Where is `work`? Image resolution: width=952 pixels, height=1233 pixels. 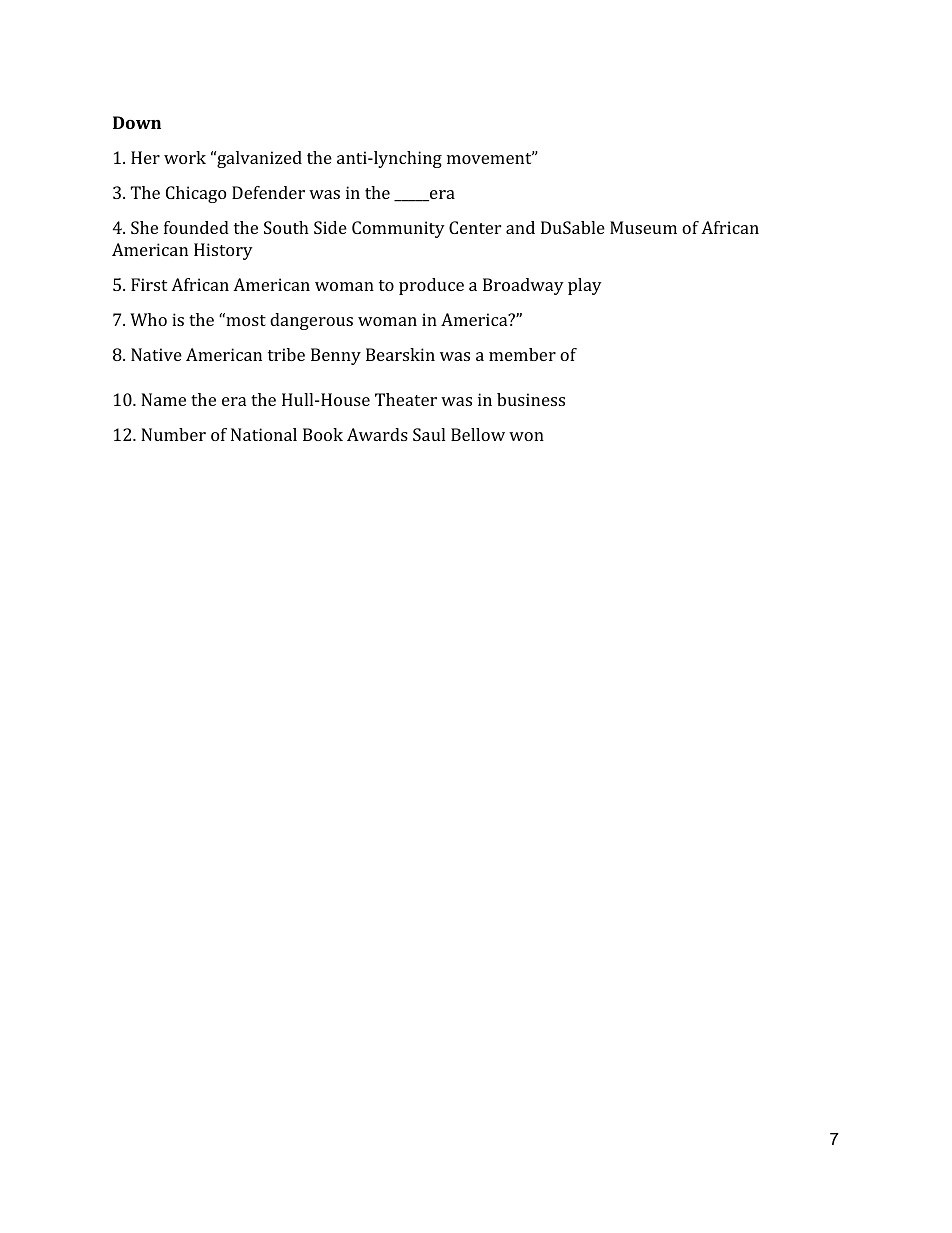 work is located at coordinates (185, 157).
